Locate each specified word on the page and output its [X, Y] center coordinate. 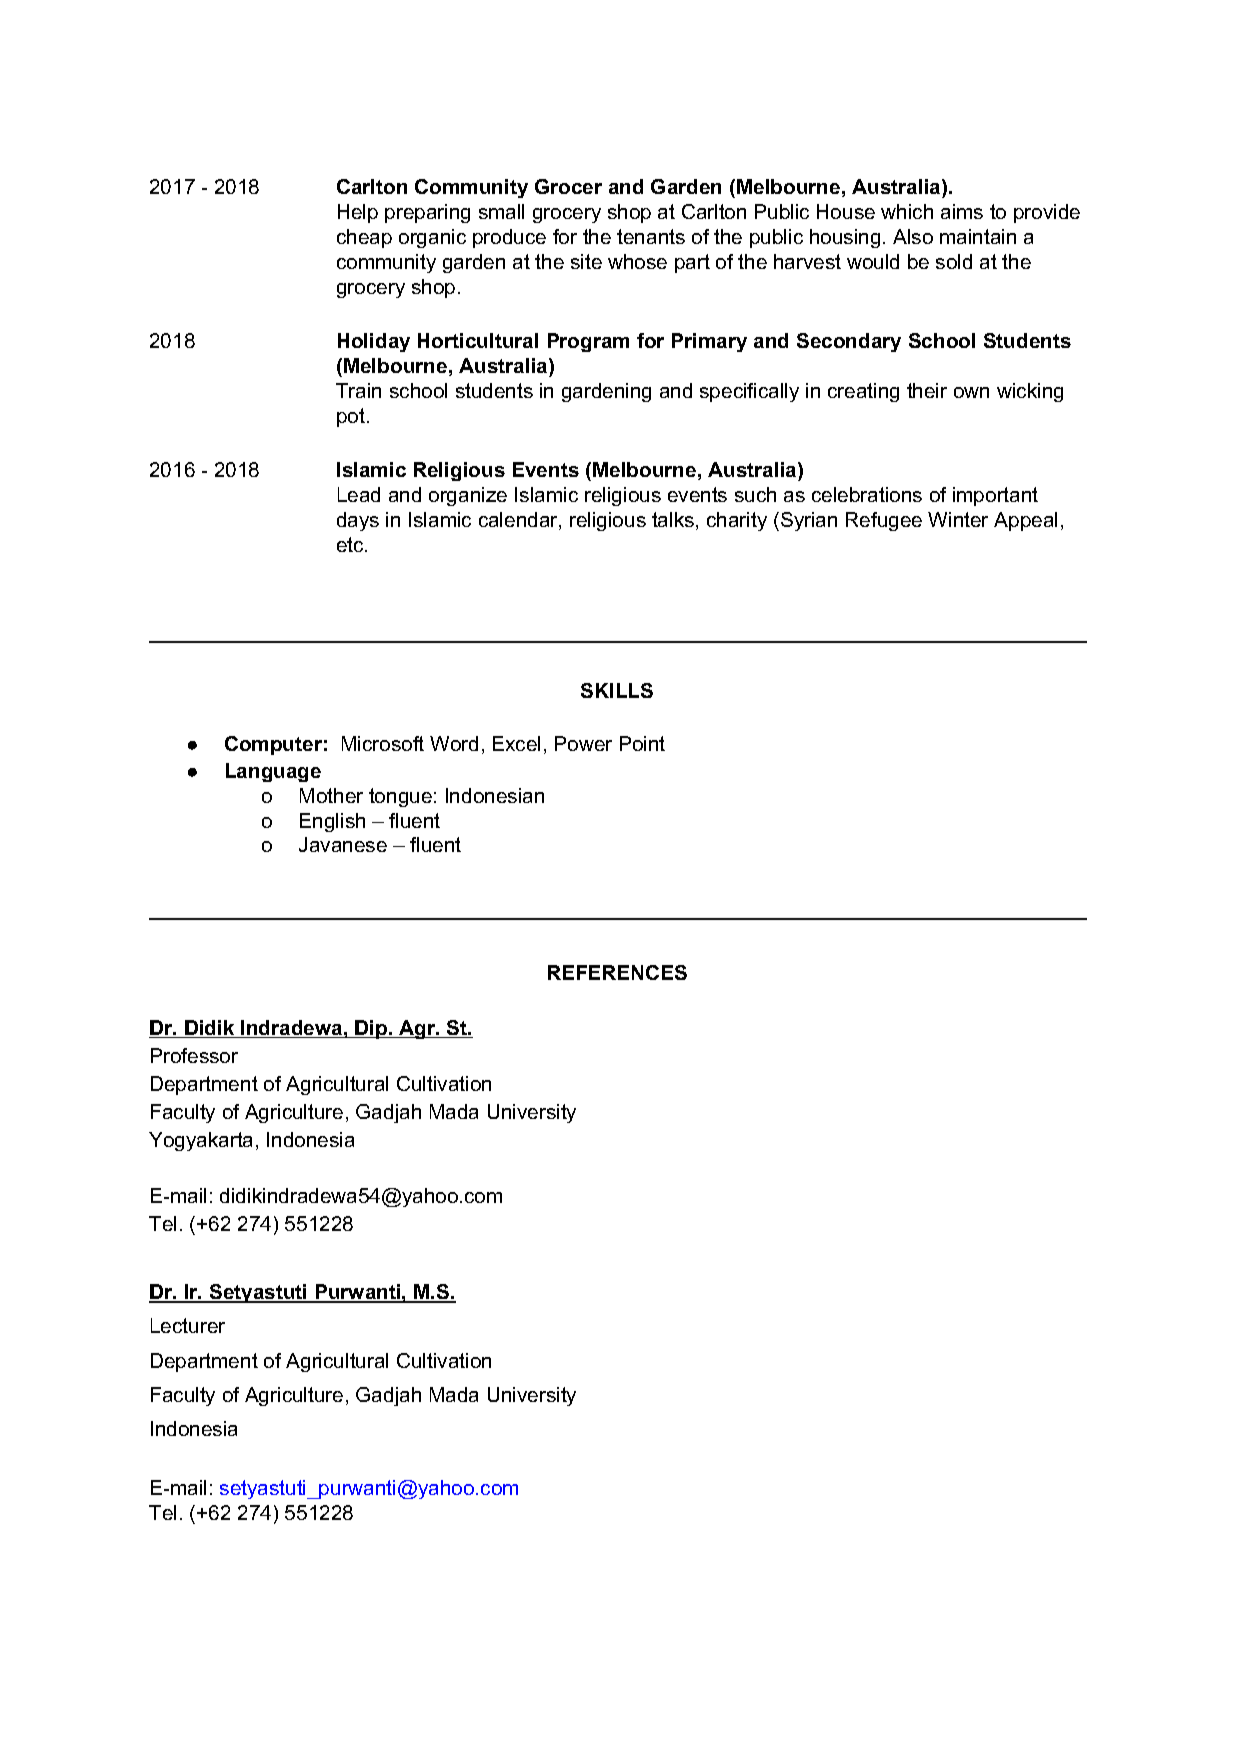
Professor [194, 1055]
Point [642, 743]
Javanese [343, 844]
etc [351, 544]
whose [637, 261]
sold [954, 261]
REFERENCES [617, 972]
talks [674, 521]
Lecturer [188, 1325]
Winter [958, 519]
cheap [364, 238]
